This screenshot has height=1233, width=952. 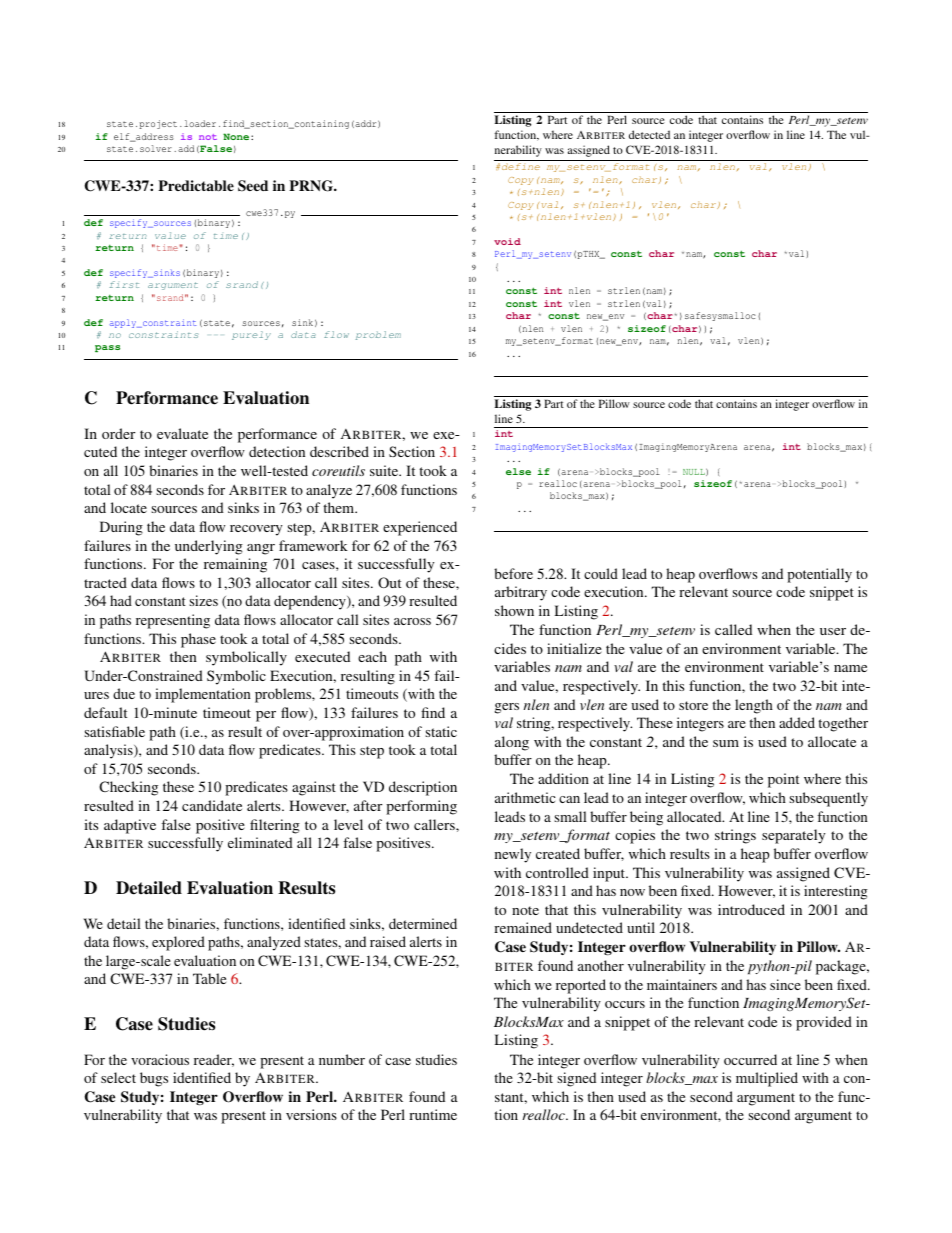 What do you see at coordinates (235, 565) in the screenshot?
I see `remaining` at bounding box center [235, 565].
